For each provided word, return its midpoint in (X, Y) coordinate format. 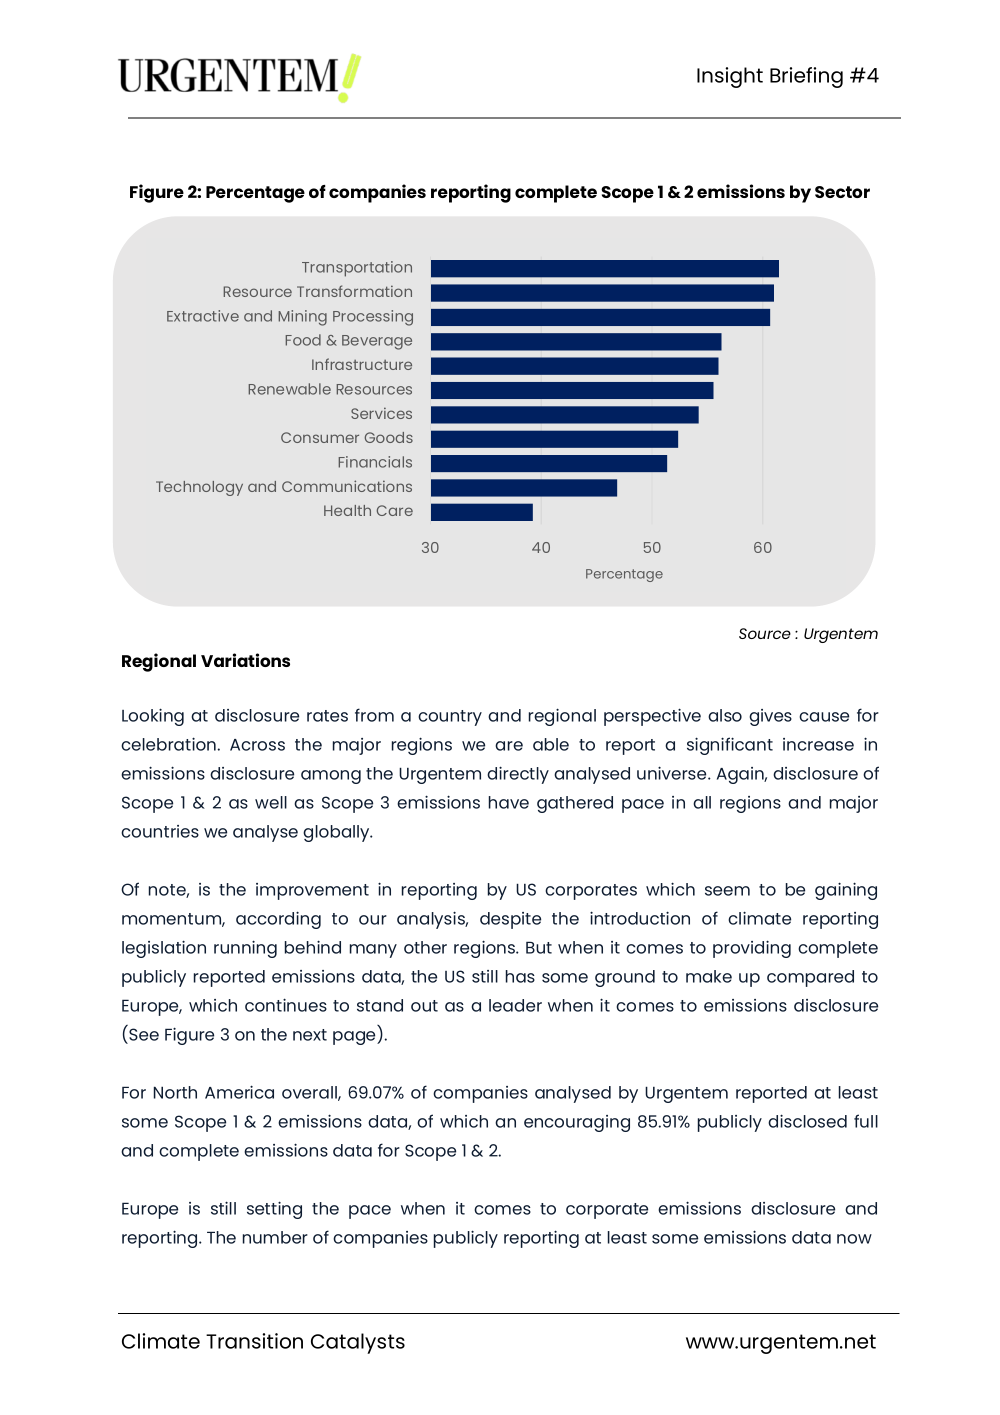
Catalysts (358, 1343)
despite (510, 920)
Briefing (806, 77)
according (278, 920)
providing (752, 949)
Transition (254, 1341)
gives (770, 717)
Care (395, 510)
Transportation (357, 269)
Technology (199, 488)
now (854, 1239)
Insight (730, 77)
